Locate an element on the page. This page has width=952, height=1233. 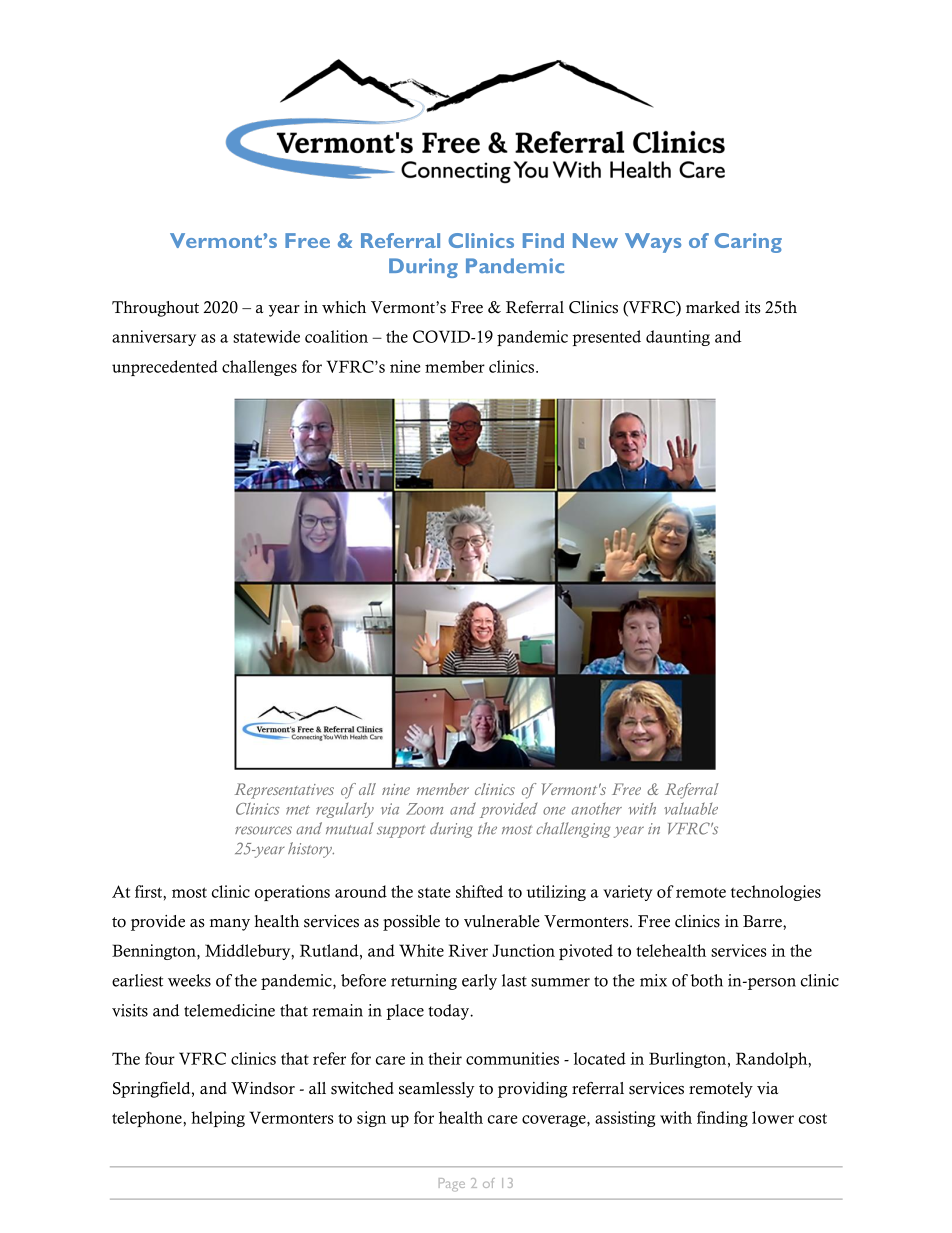
presented is located at coordinates (606, 338).
